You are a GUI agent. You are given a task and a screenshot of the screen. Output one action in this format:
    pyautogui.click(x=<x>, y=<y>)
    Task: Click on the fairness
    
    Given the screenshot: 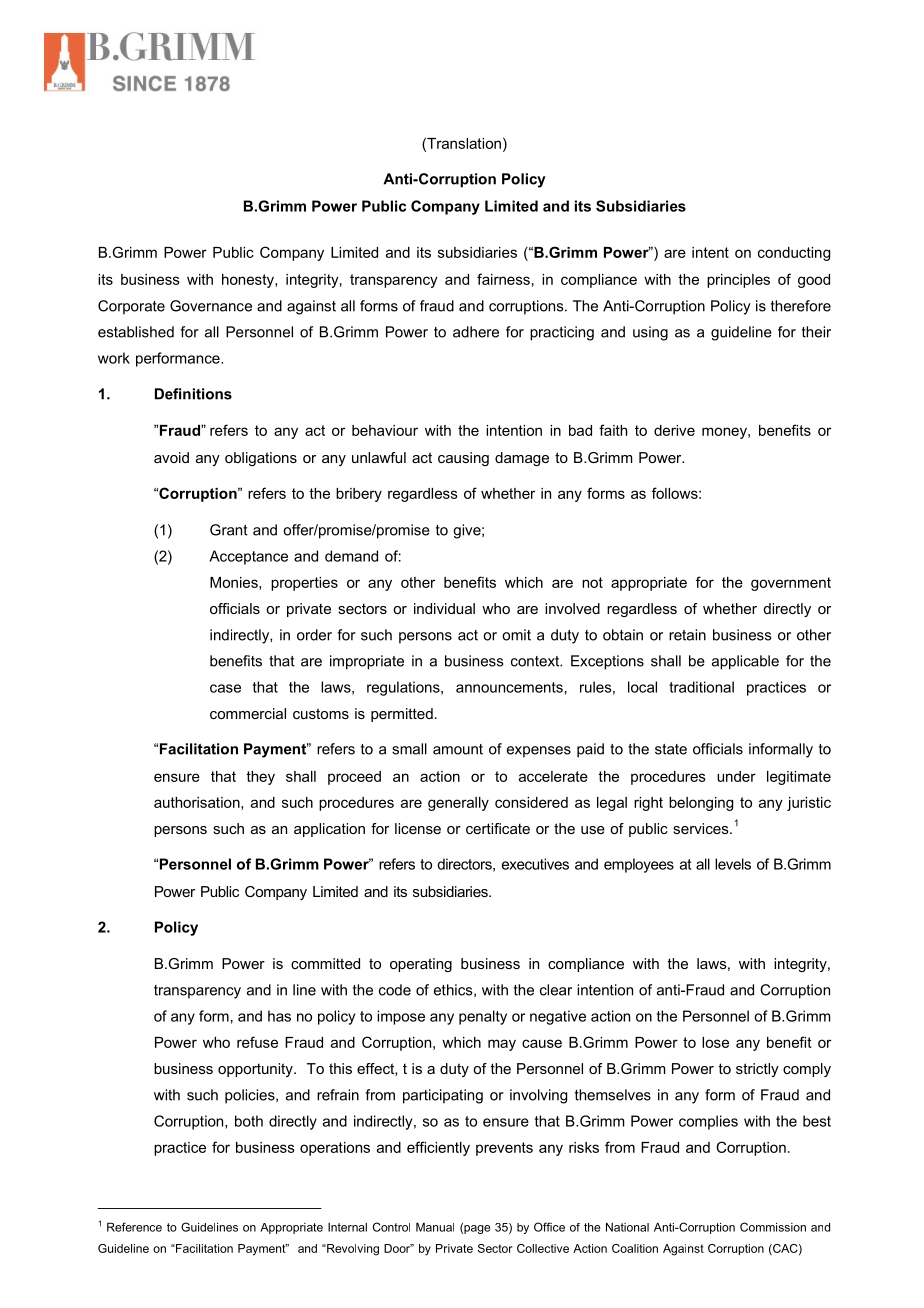 What is the action you would take?
    pyautogui.click(x=503, y=279)
